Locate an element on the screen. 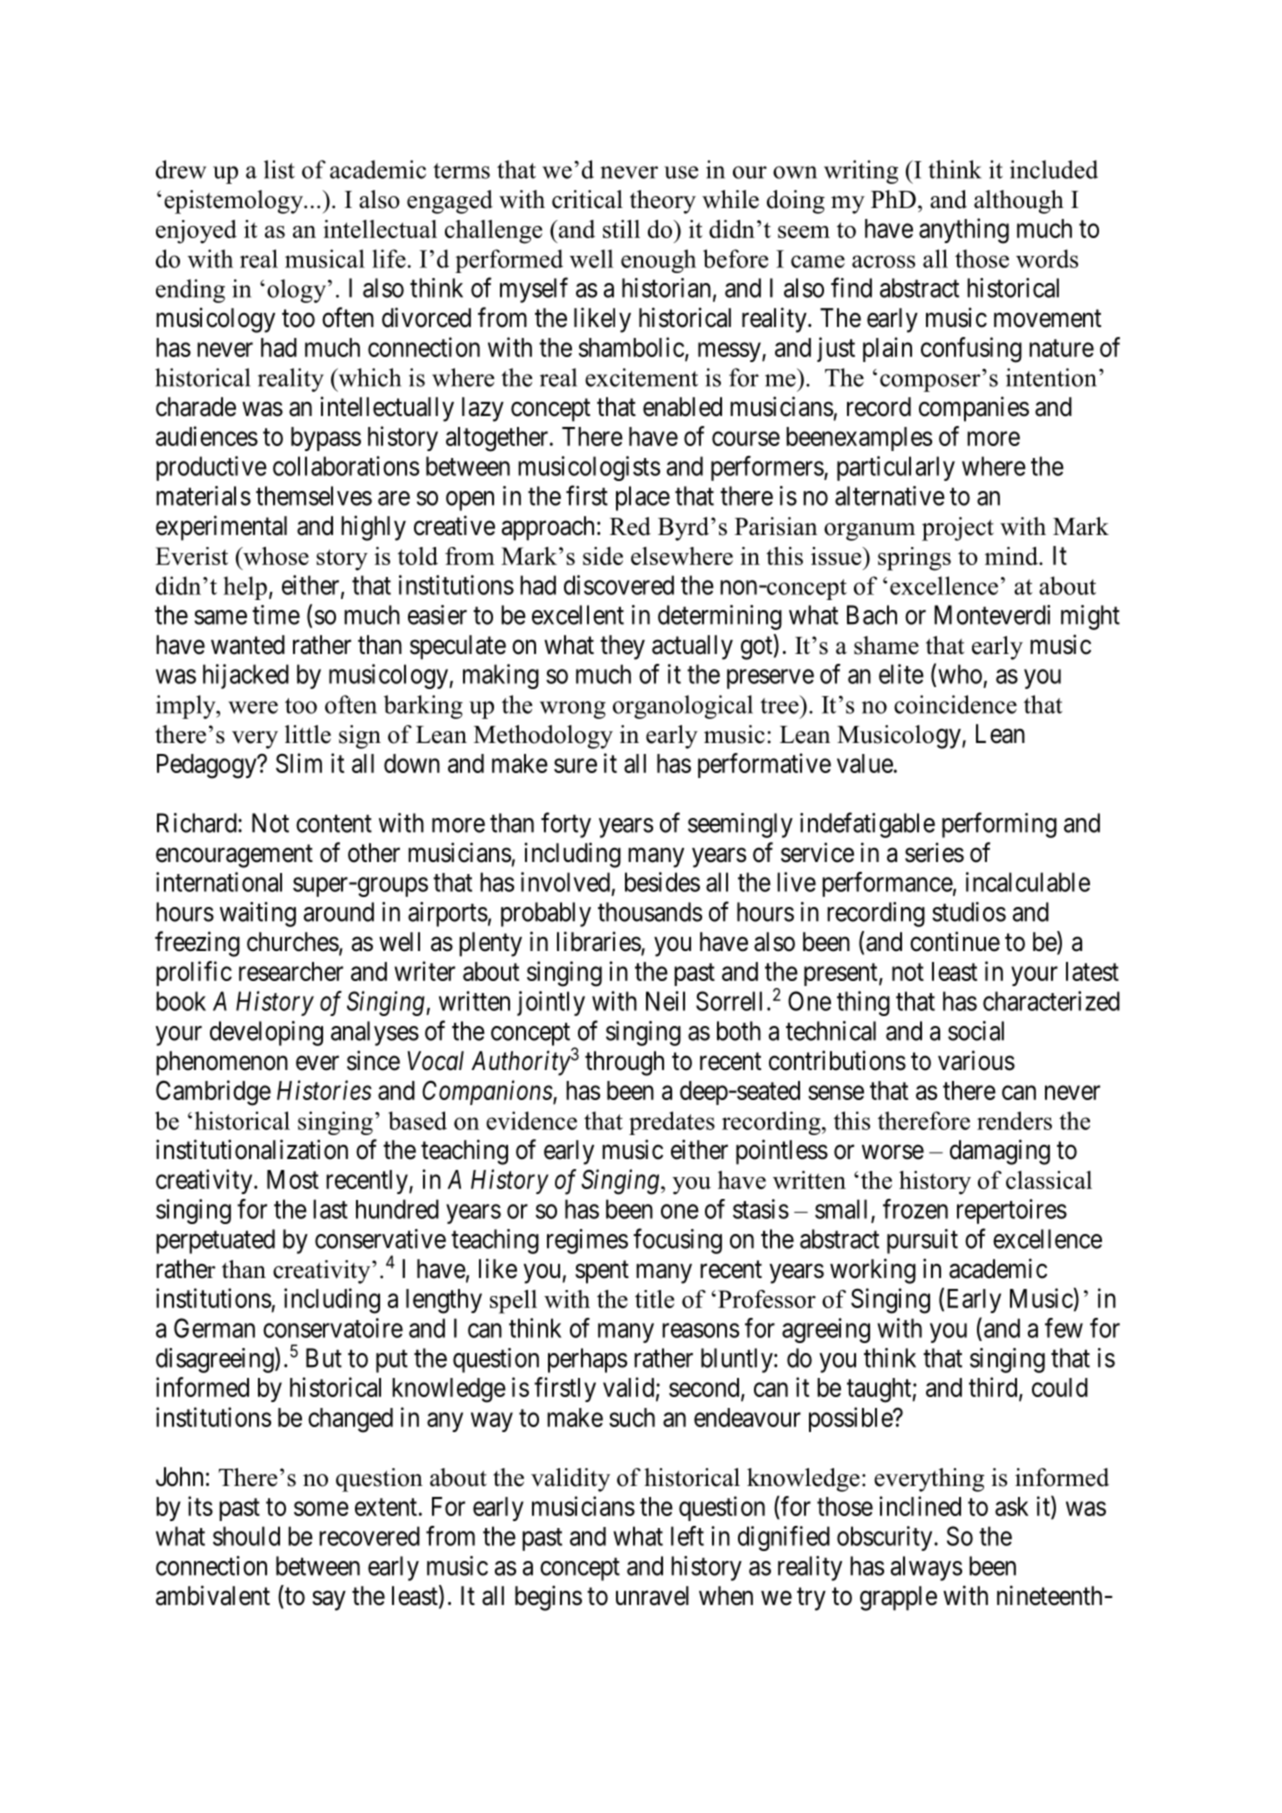 The image size is (1282, 1813). sure is located at coordinates (575, 765).
